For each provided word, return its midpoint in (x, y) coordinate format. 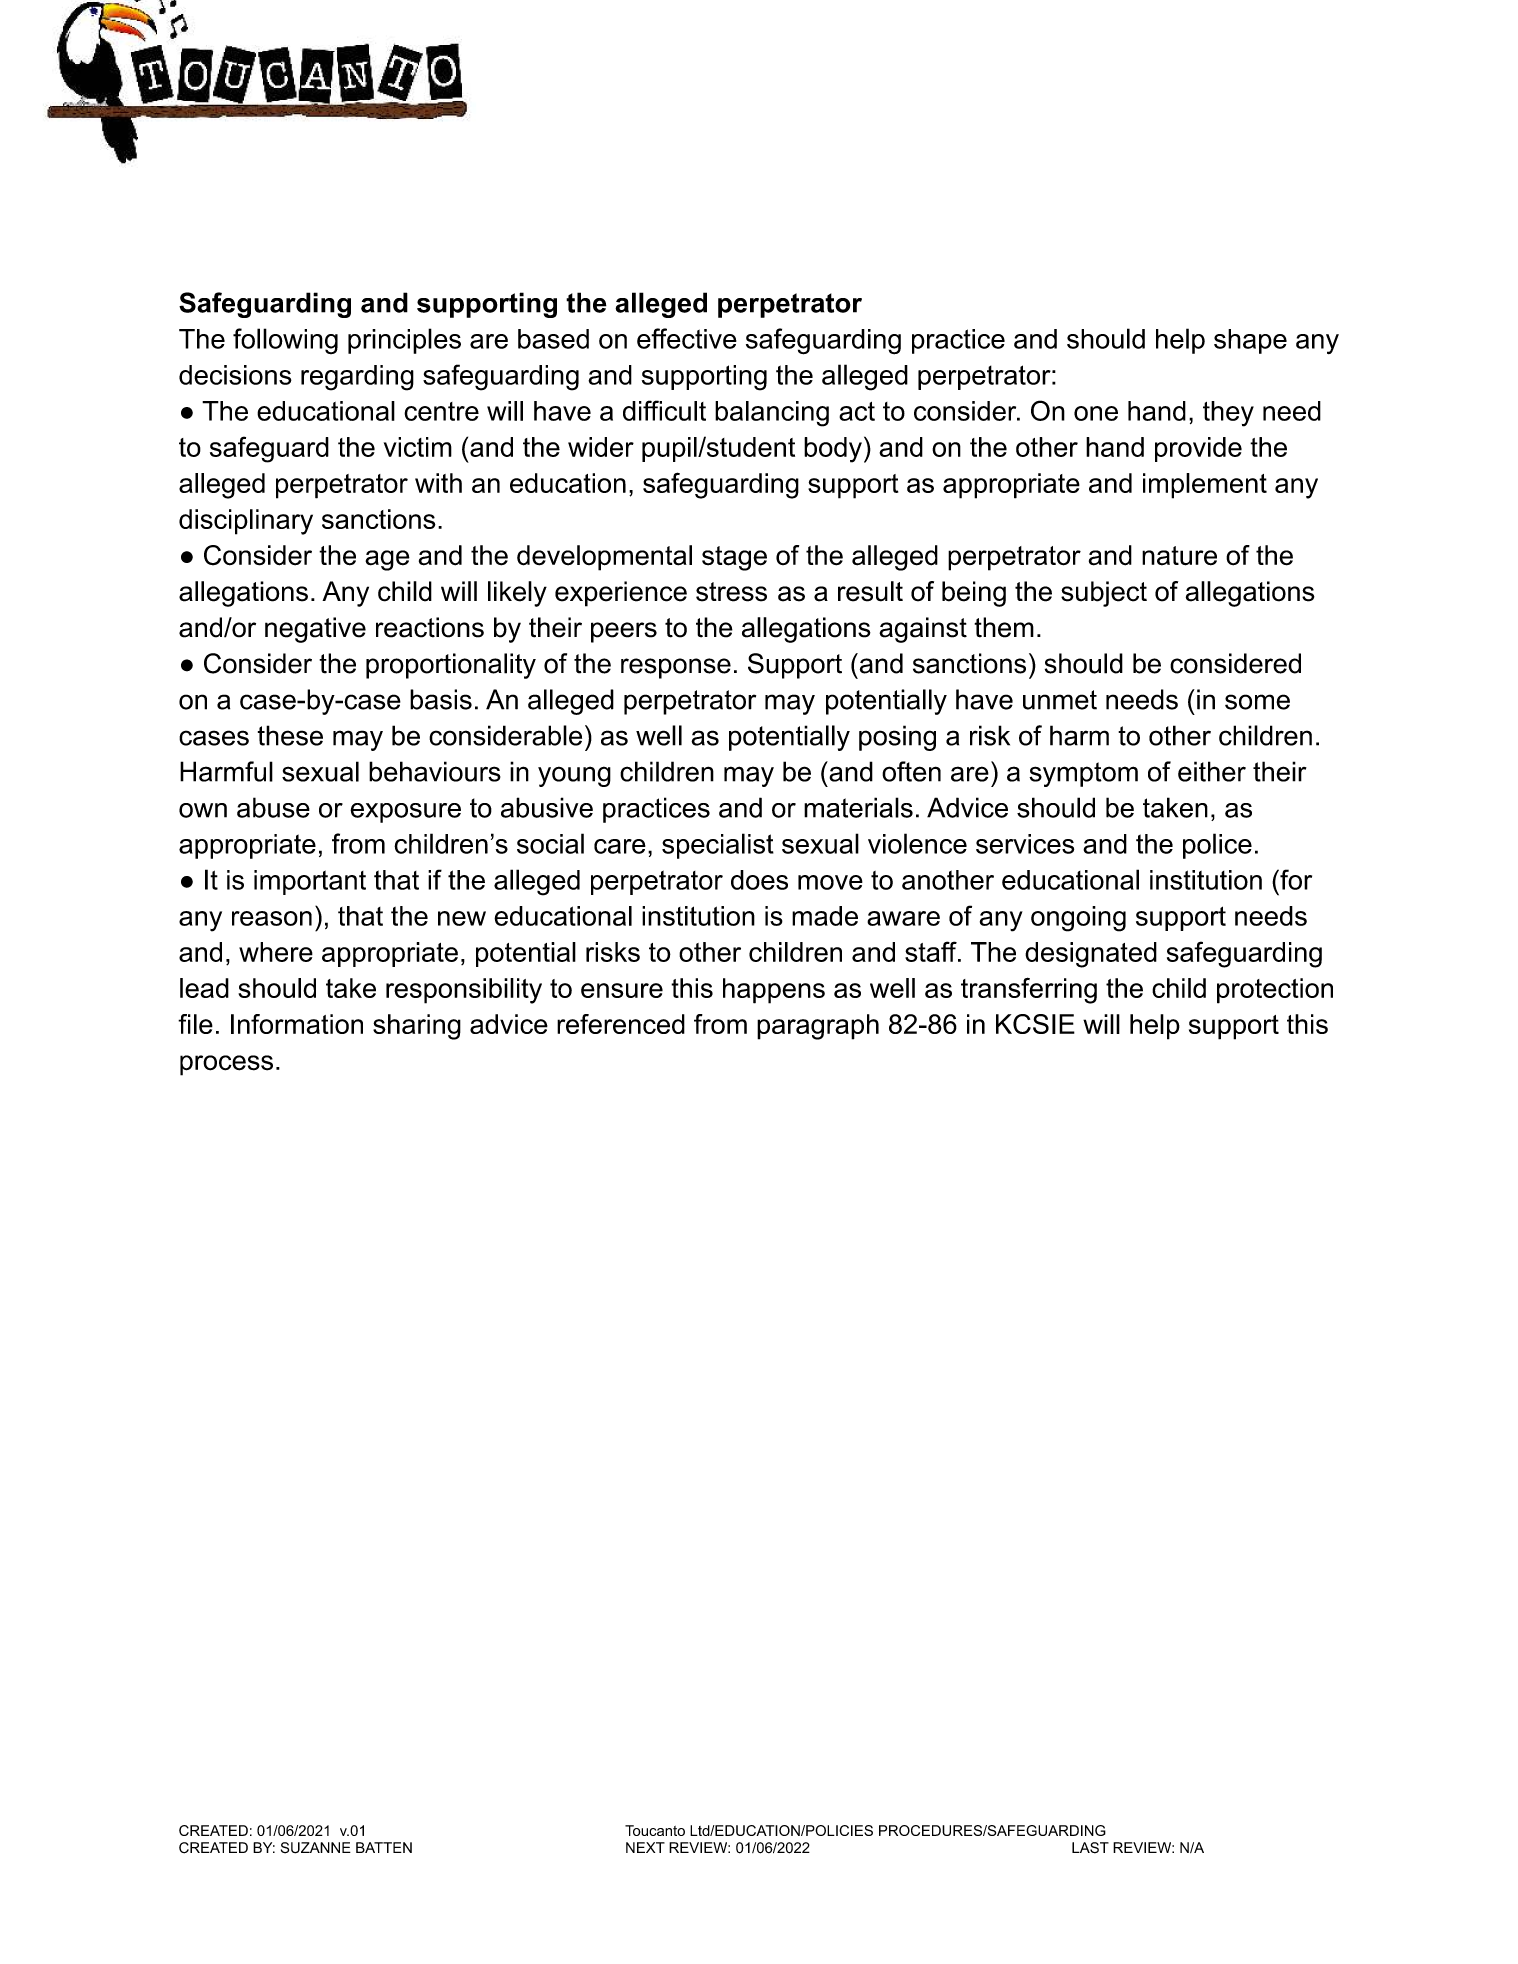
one (1096, 413)
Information (297, 1024)
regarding (357, 378)
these (290, 735)
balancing (772, 414)
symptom (1083, 774)
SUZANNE (316, 1848)
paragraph (818, 1027)
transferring (1029, 990)
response (676, 668)
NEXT (645, 1847)
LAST (1090, 1848)
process (226, 1065)
